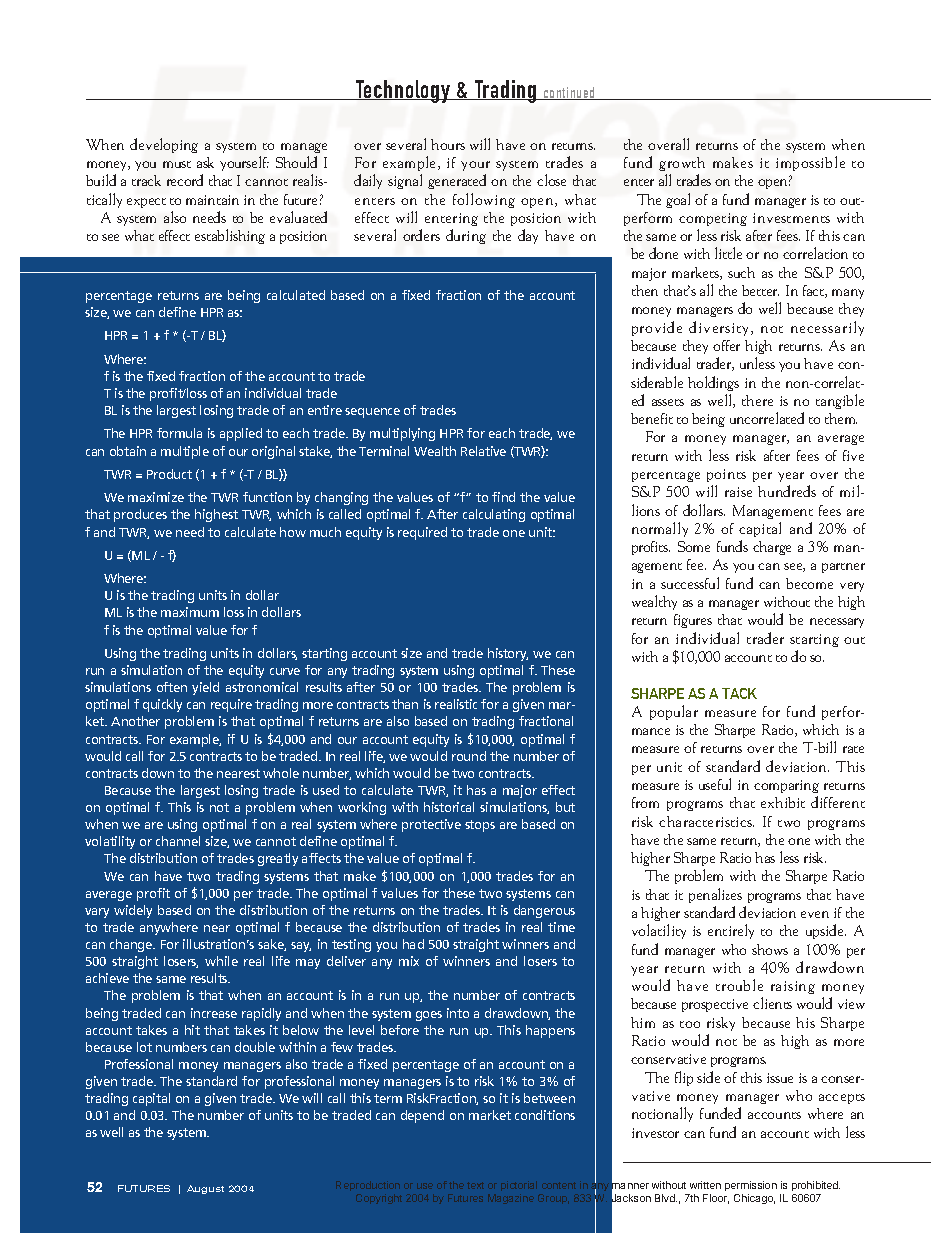  What do you see at coordinates (783, 802) in the image?
I see `exhibit` at bounding box center [783, 802].
